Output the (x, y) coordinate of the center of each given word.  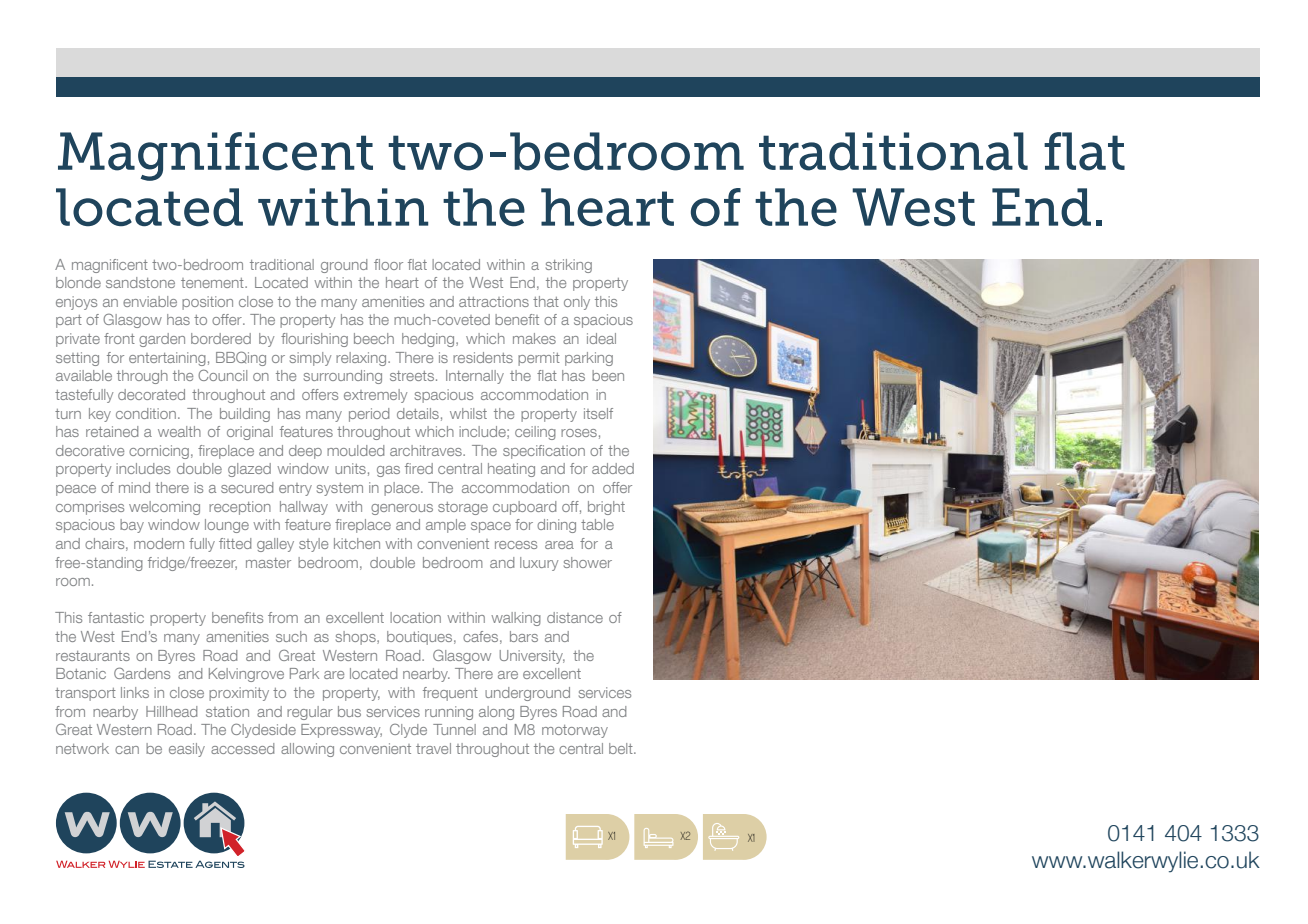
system (340, 489)
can (127, 750)
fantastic (116, 617)
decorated (151, 394)
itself (598, 413)
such (291, 636)
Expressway (341, 731)
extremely (375, 396)
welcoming (164, 508)
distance (575, 617)
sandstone (140, 282)
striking (569, 266)
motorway (575, 731)
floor (388, 264)
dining (556, 526)
